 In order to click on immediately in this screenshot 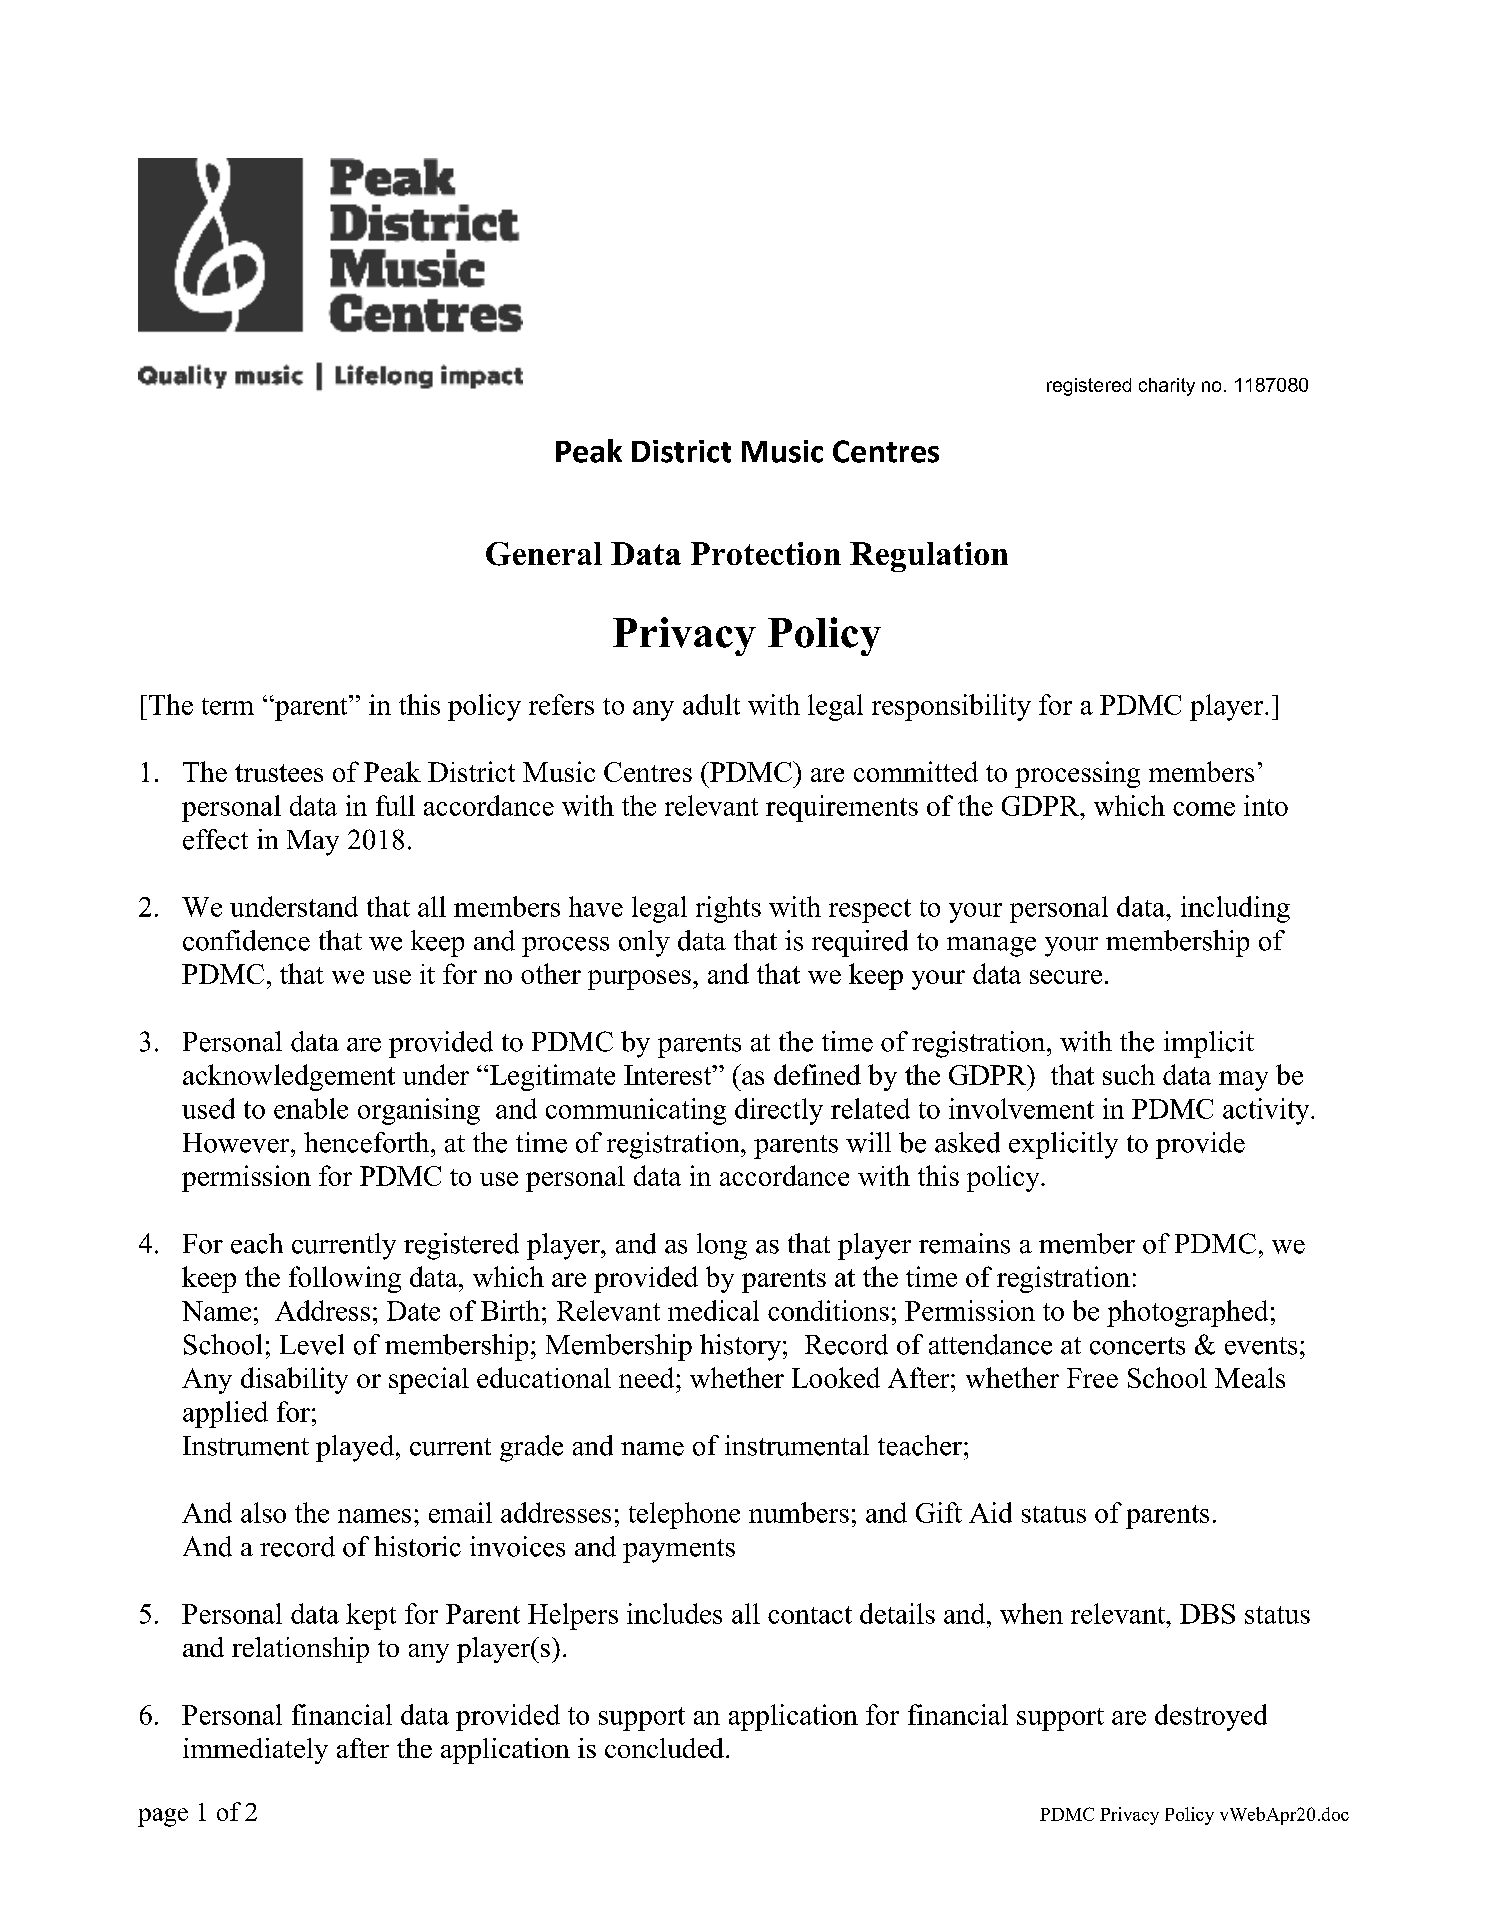, I will do `click(255, 1751)`.
